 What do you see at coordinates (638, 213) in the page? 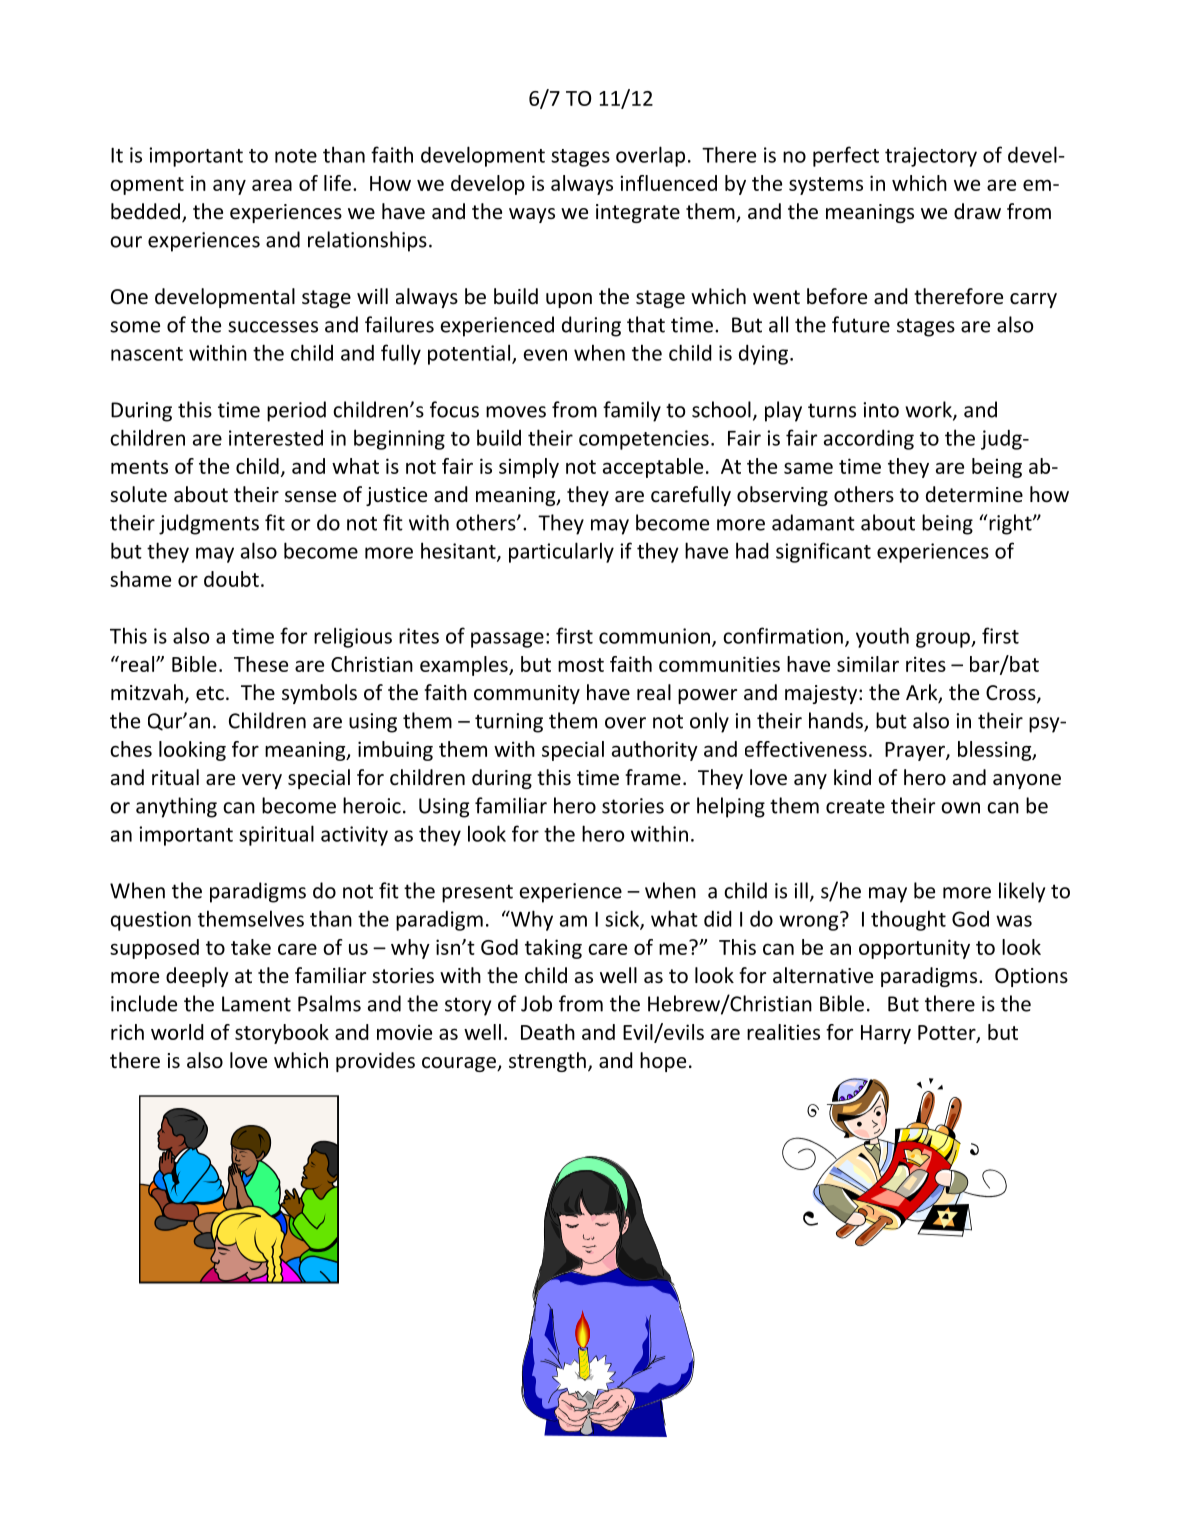
I see `integrate` at bounding box center [638, 213].
